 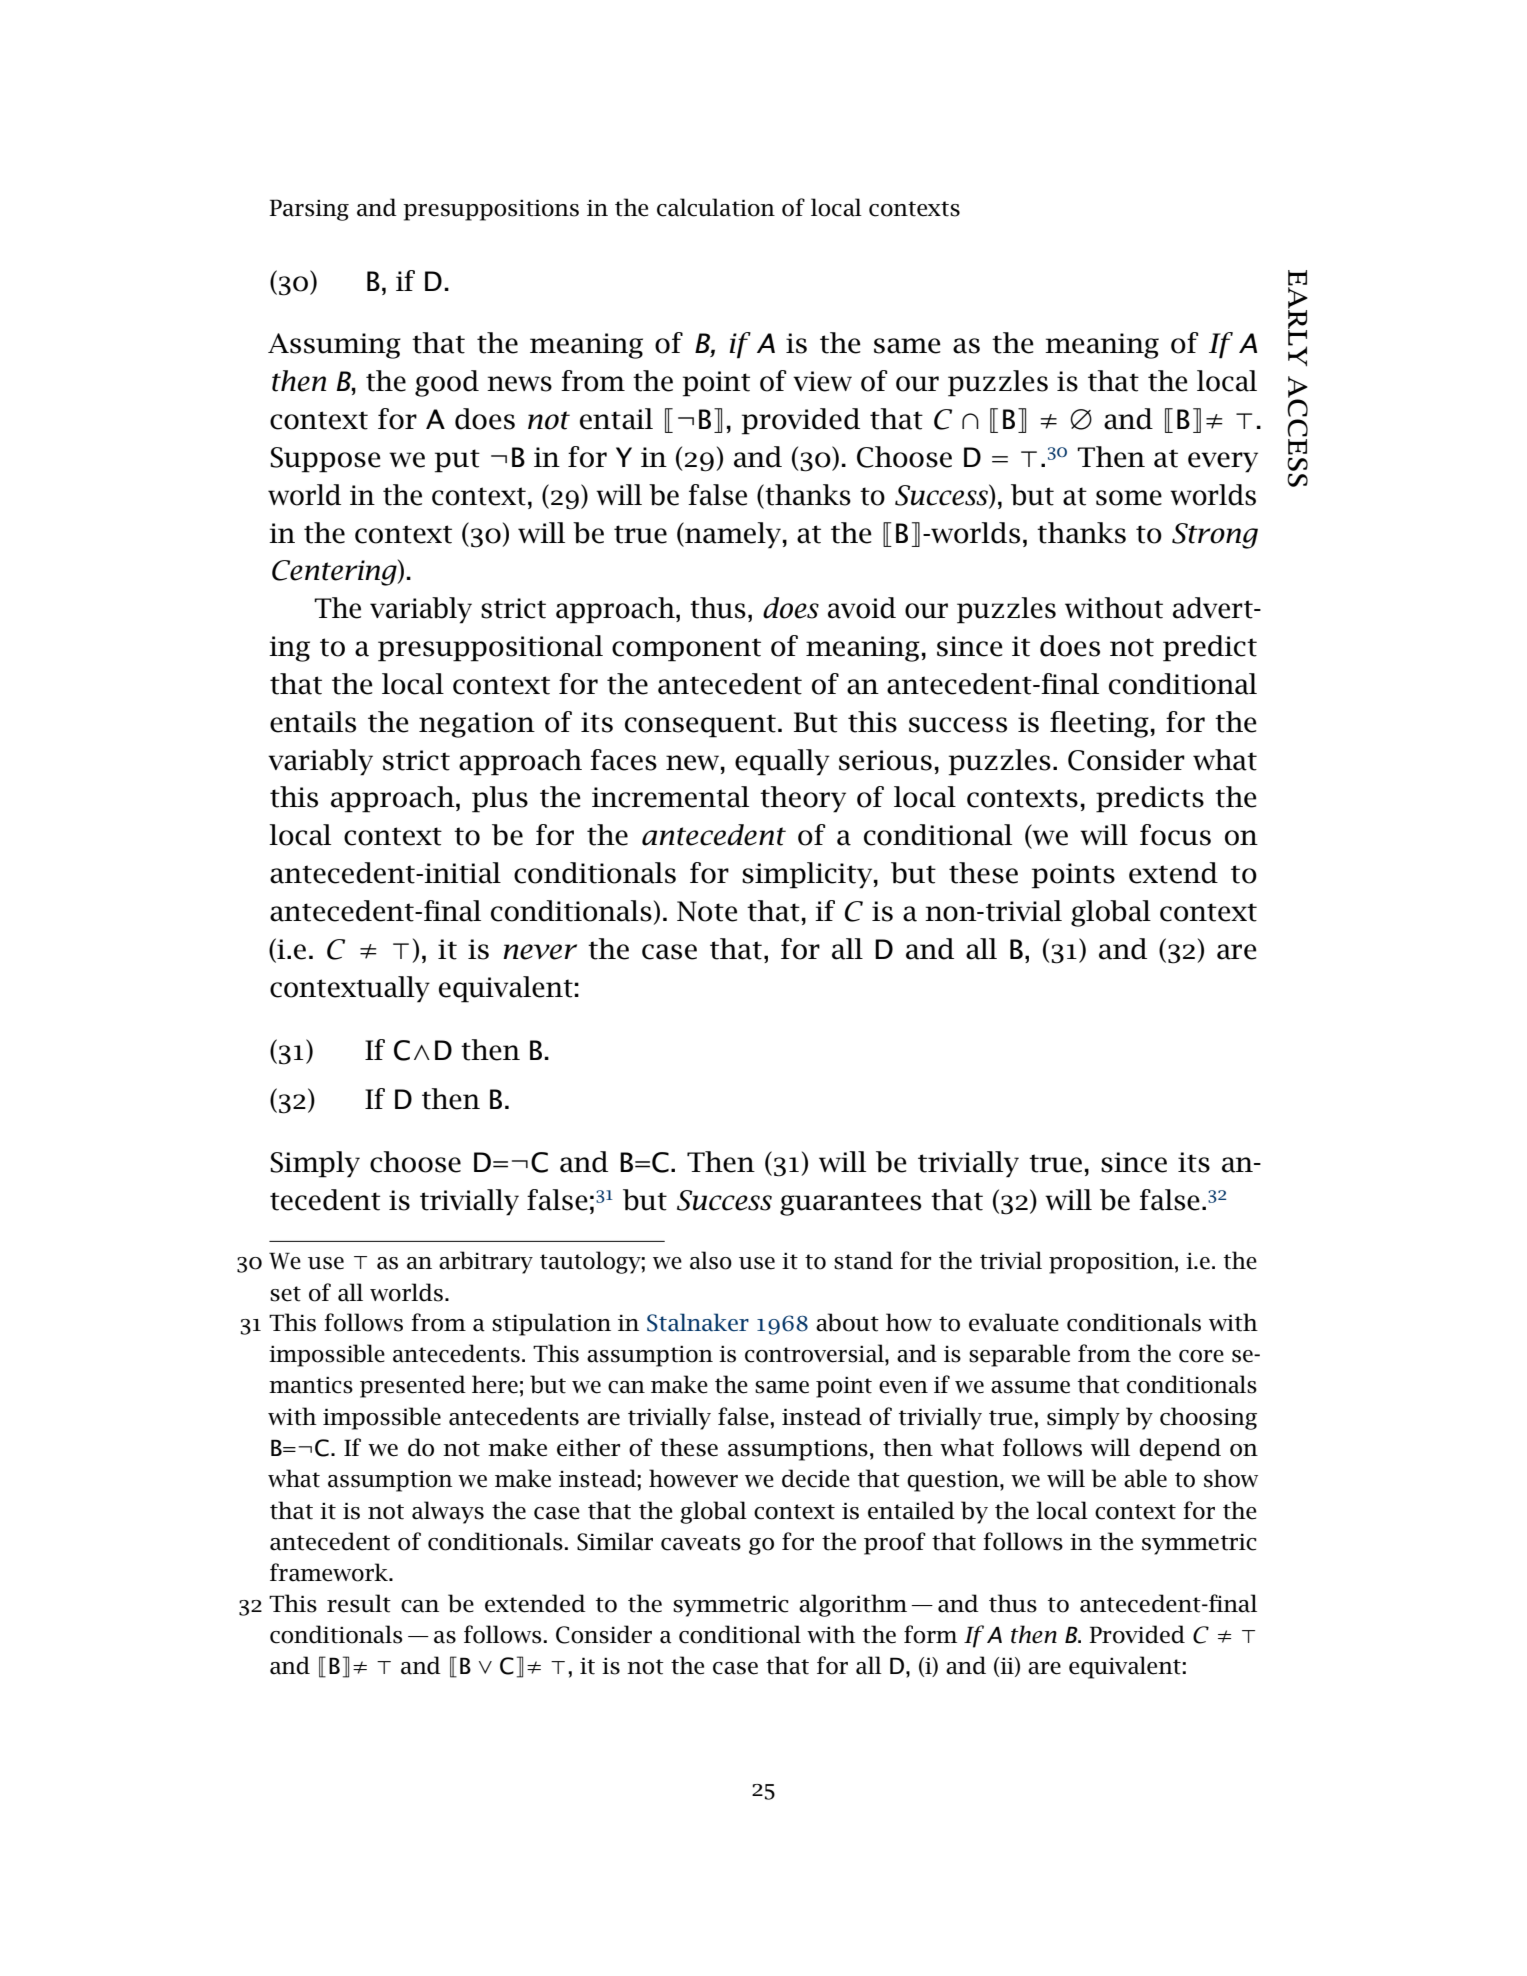 I want to click on arbitrary, so click(x=486, y=1262).
